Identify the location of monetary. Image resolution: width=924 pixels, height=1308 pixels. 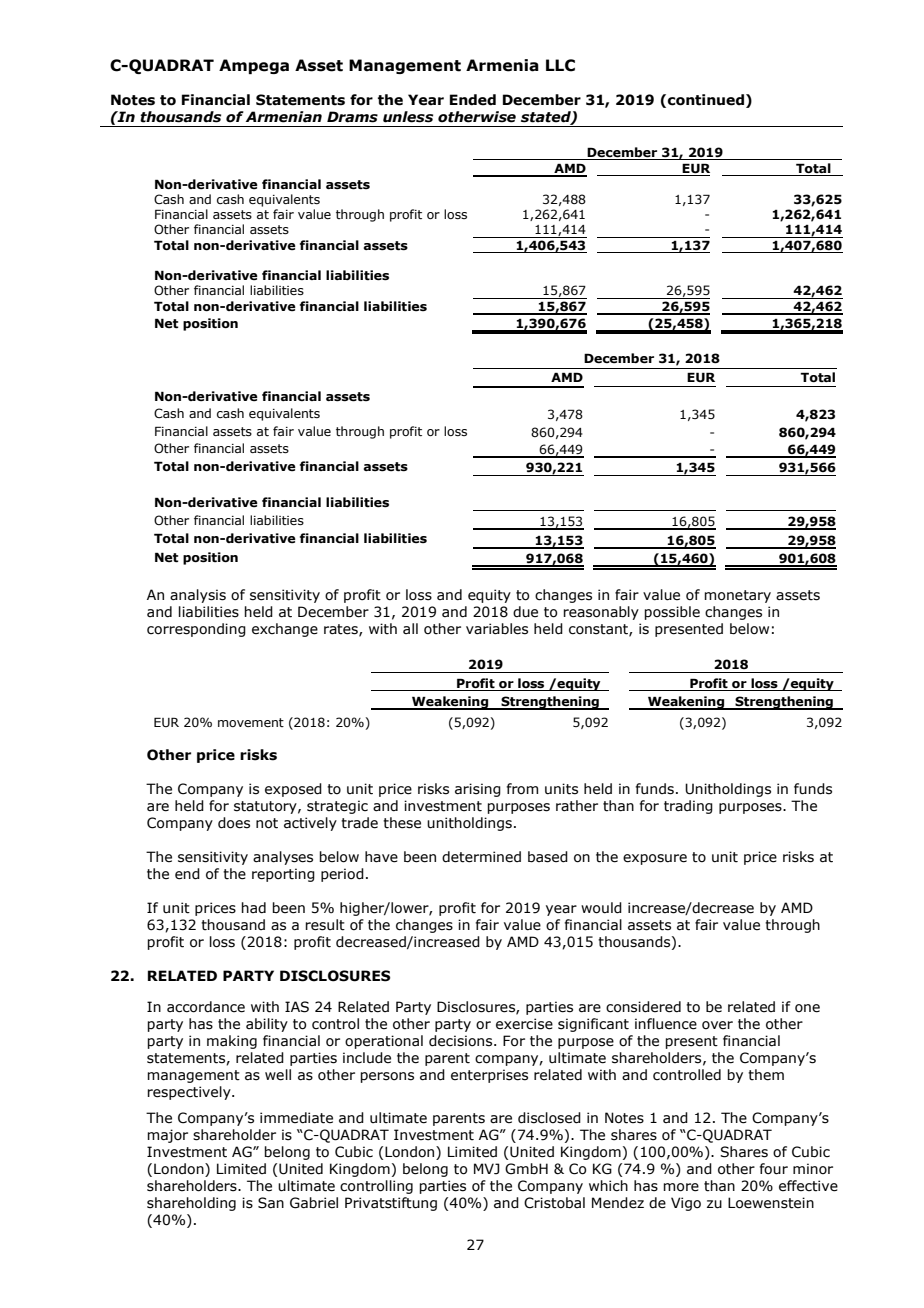
(737, 596).
